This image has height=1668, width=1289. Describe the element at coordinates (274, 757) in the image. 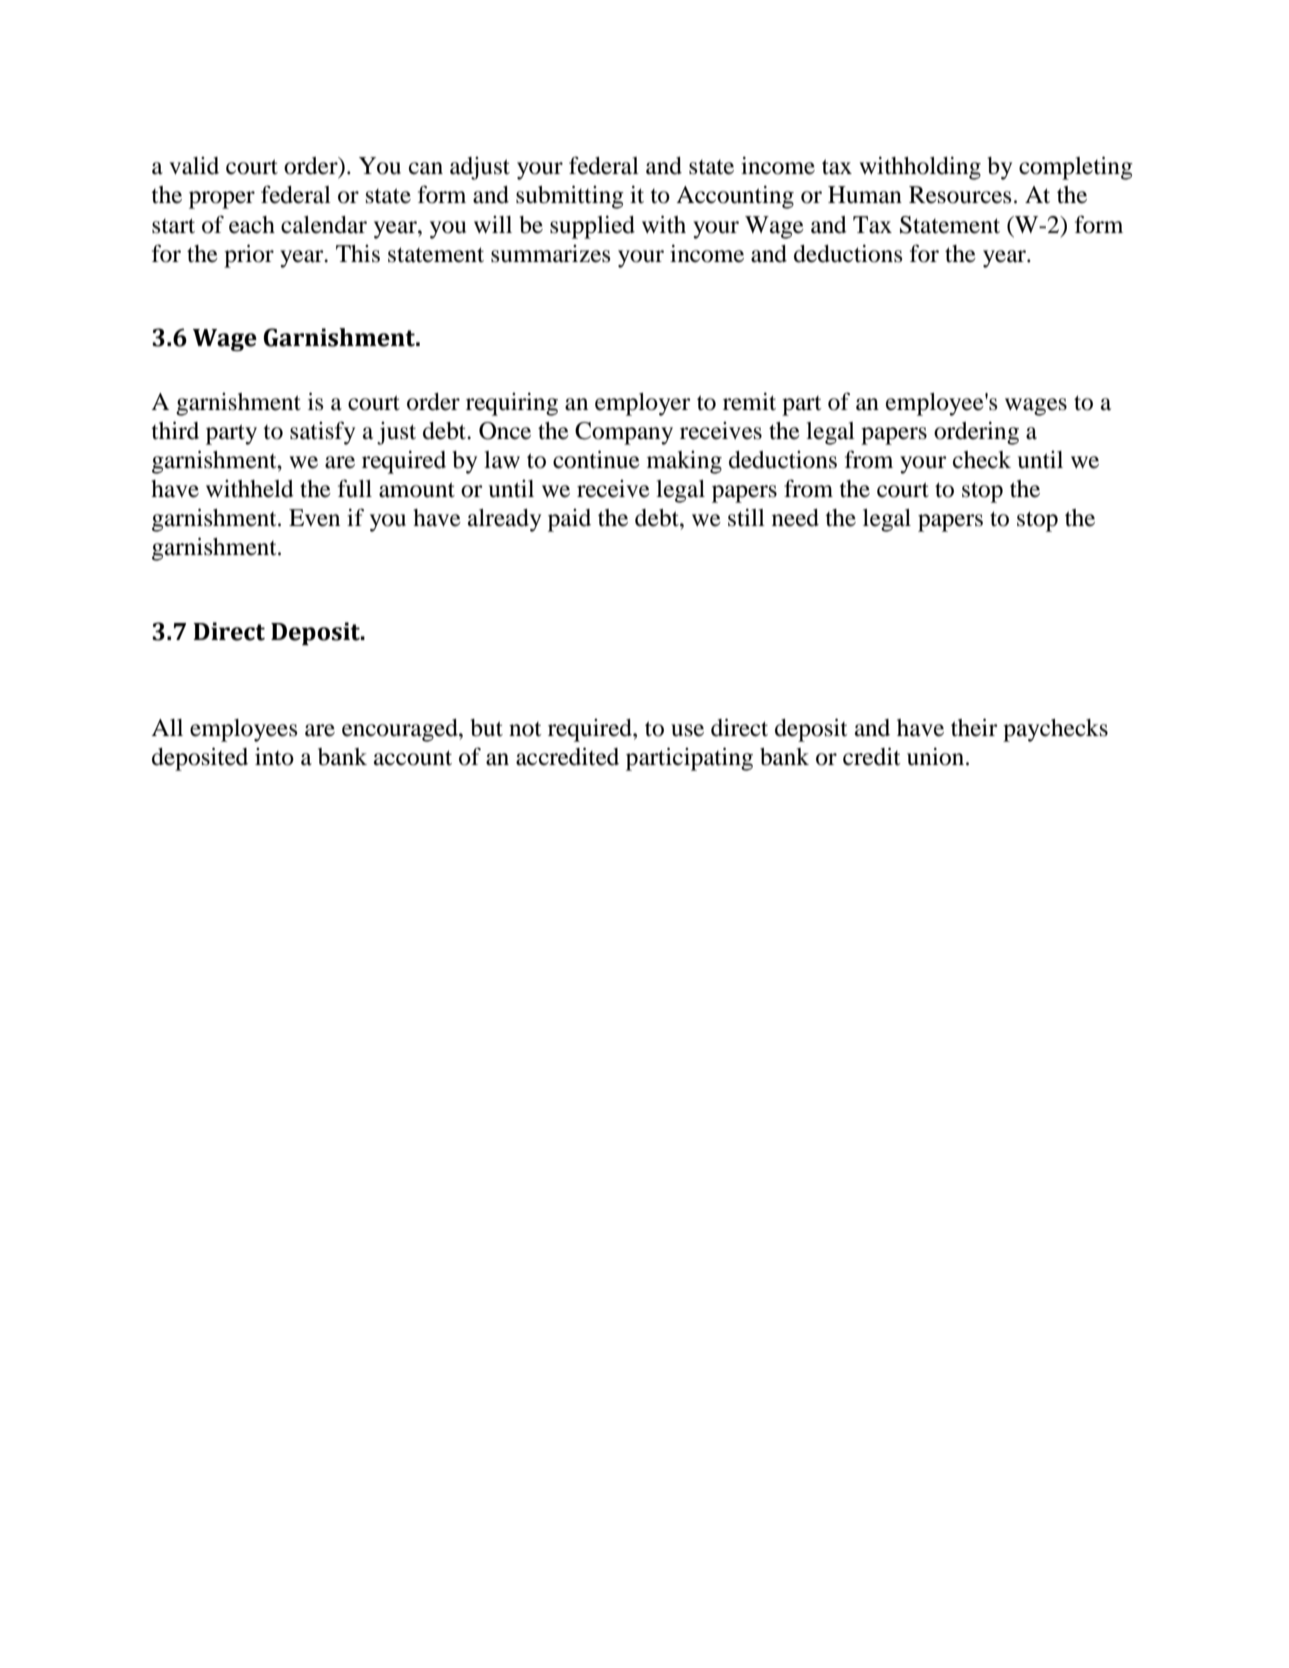

I see `into` at that location.
